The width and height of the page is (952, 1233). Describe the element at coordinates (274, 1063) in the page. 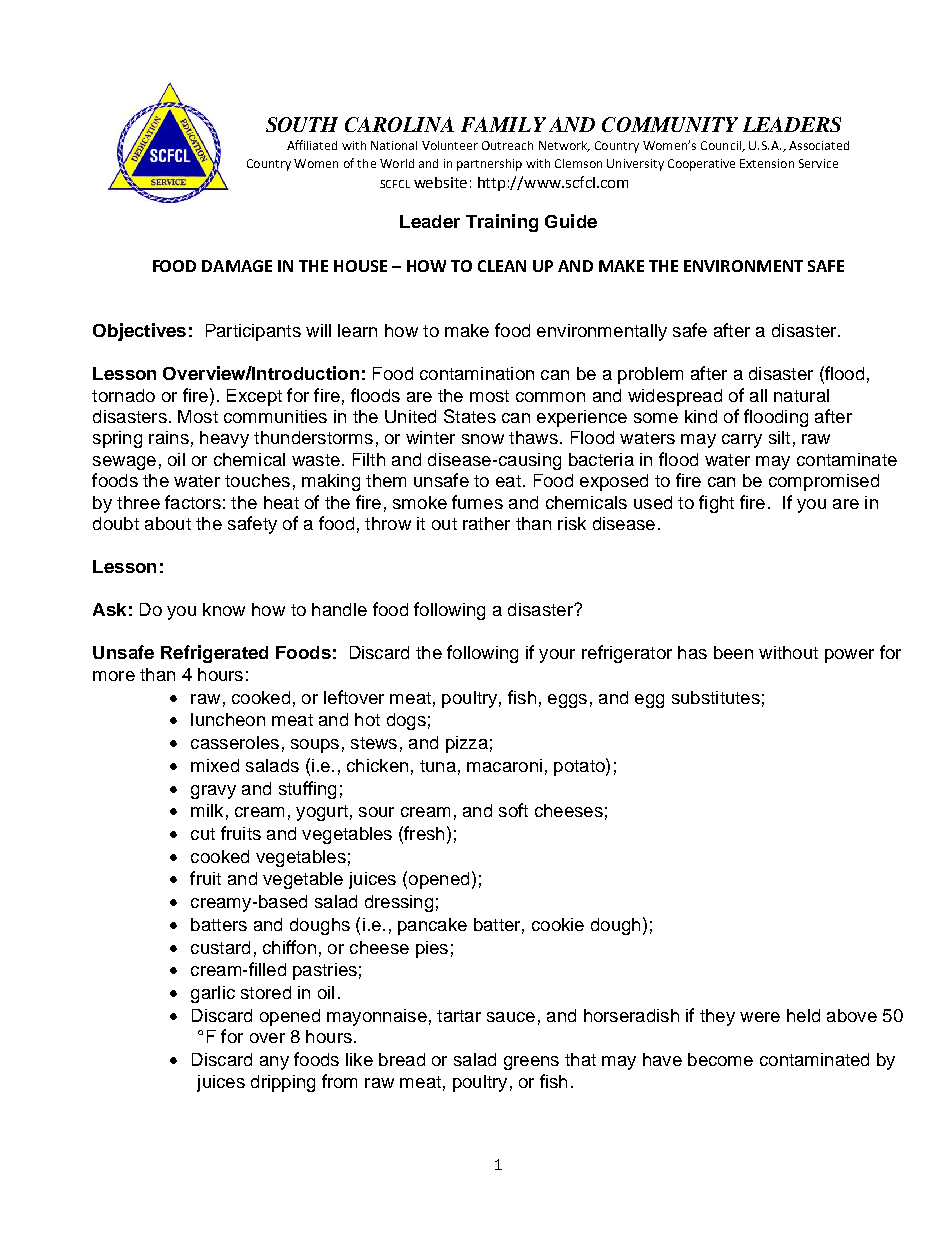

I see `any` at that location.
